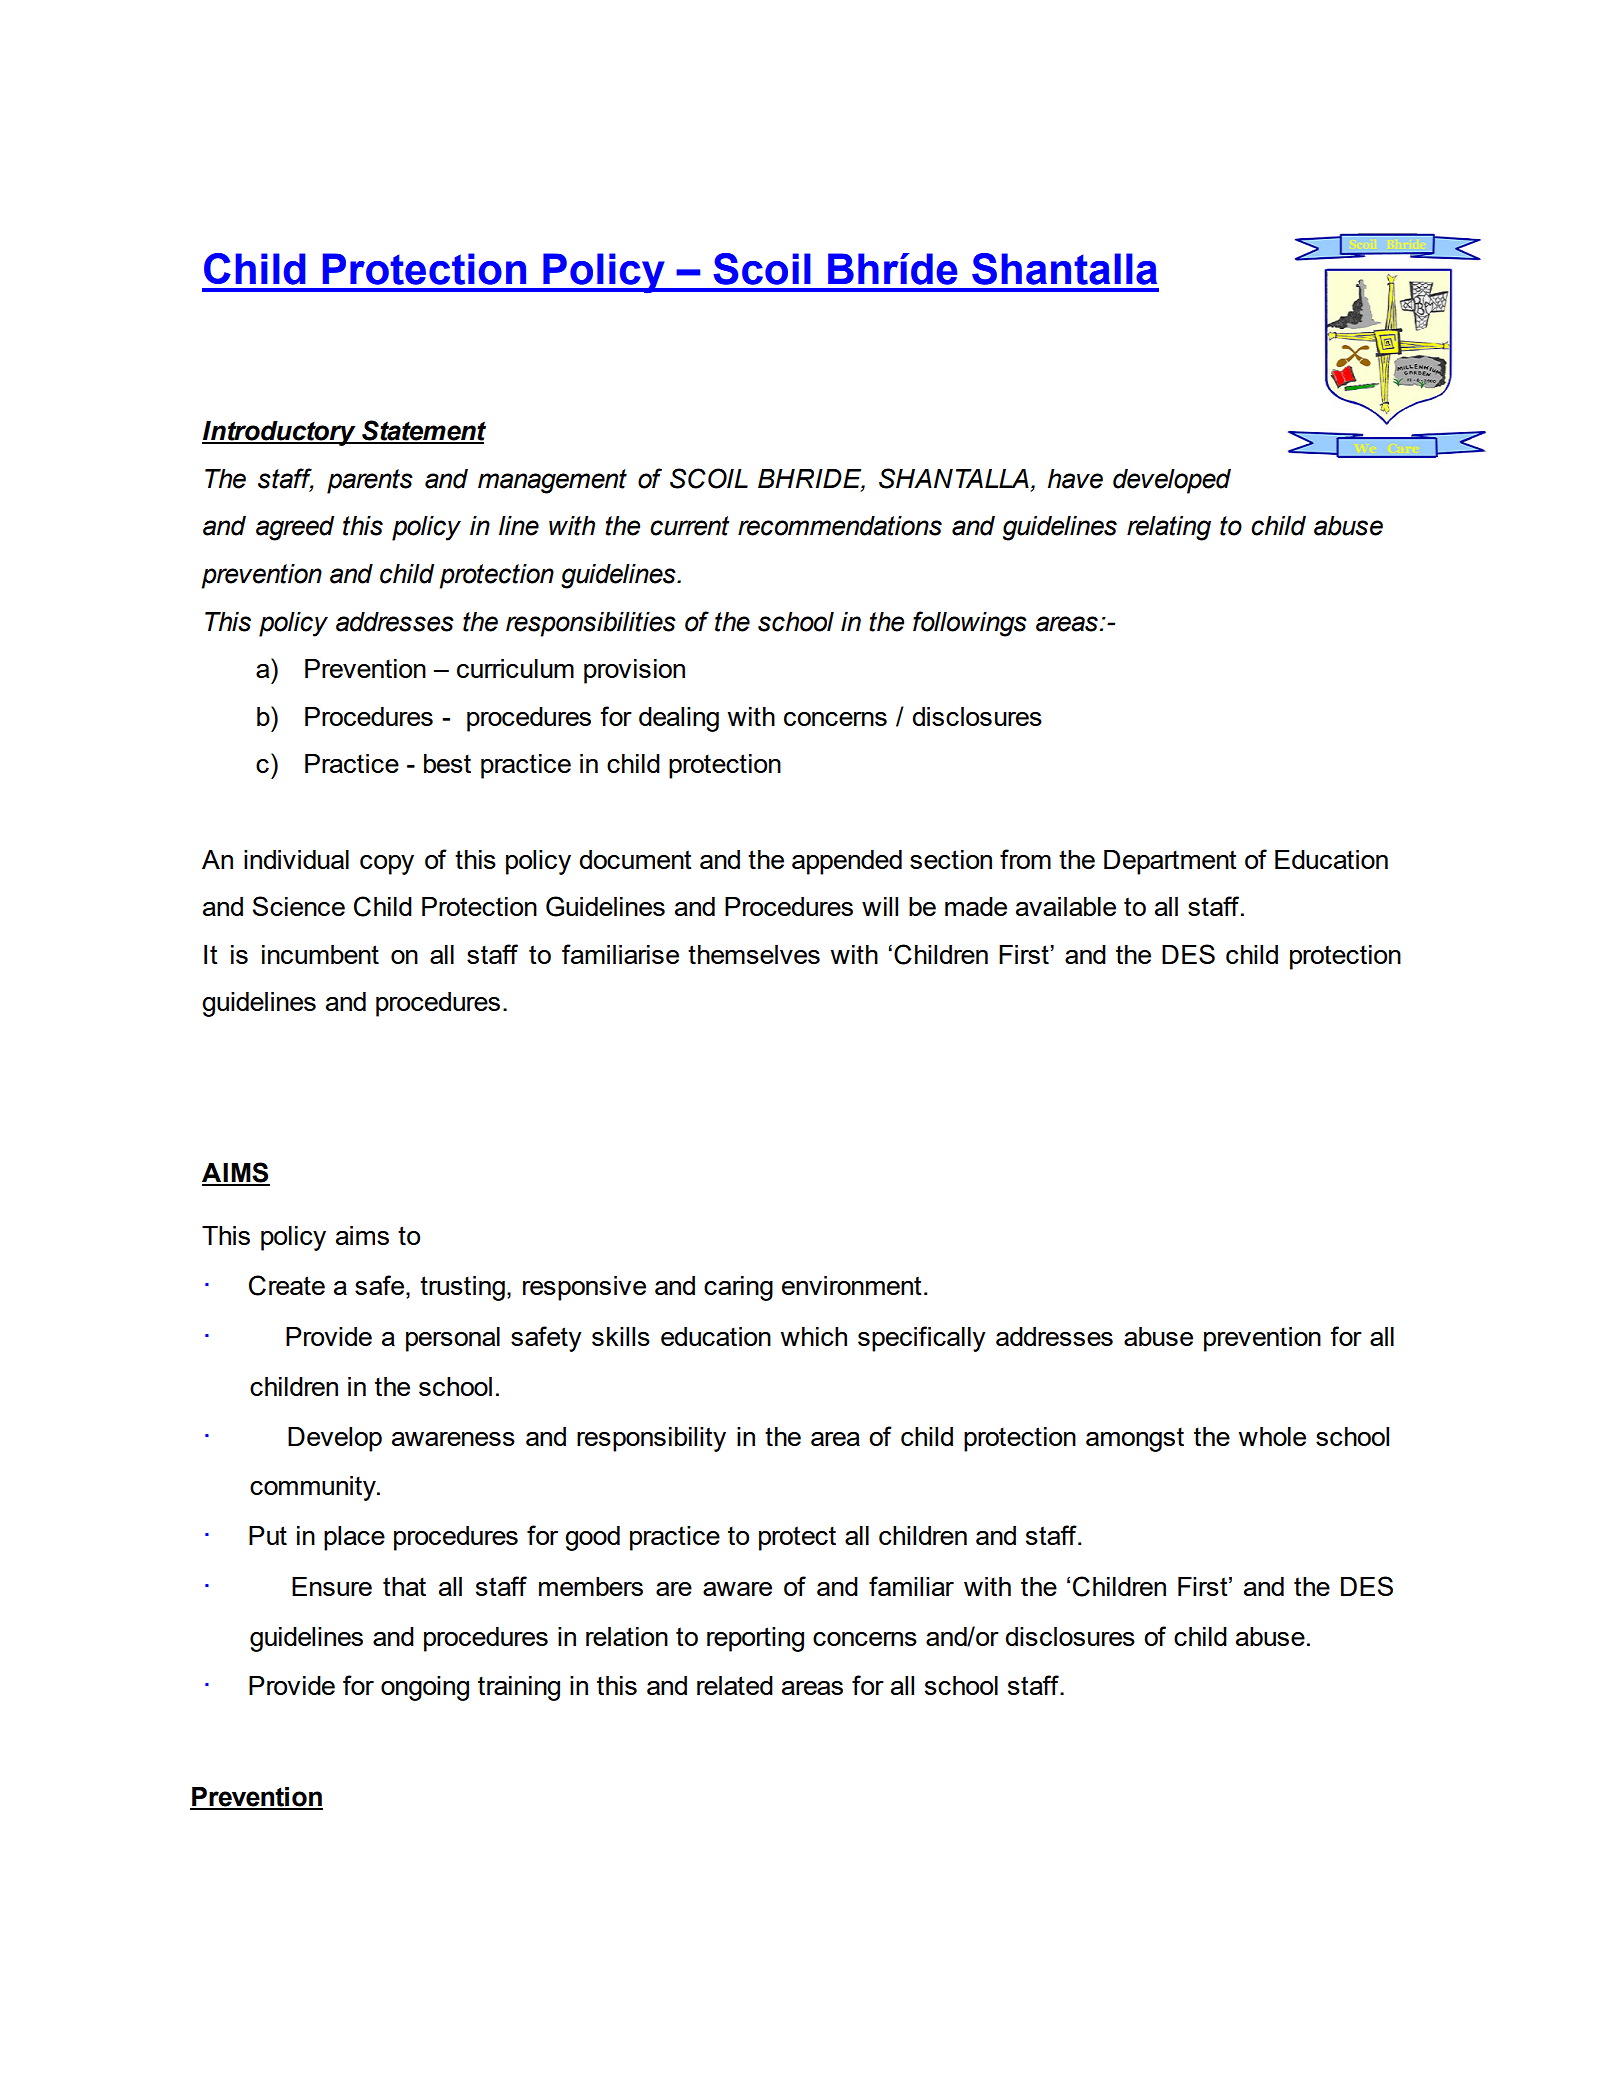  What do you see at coordinates (754, 954) in the screenshot?
I see `themselves` at bounding box center [754, 954].
